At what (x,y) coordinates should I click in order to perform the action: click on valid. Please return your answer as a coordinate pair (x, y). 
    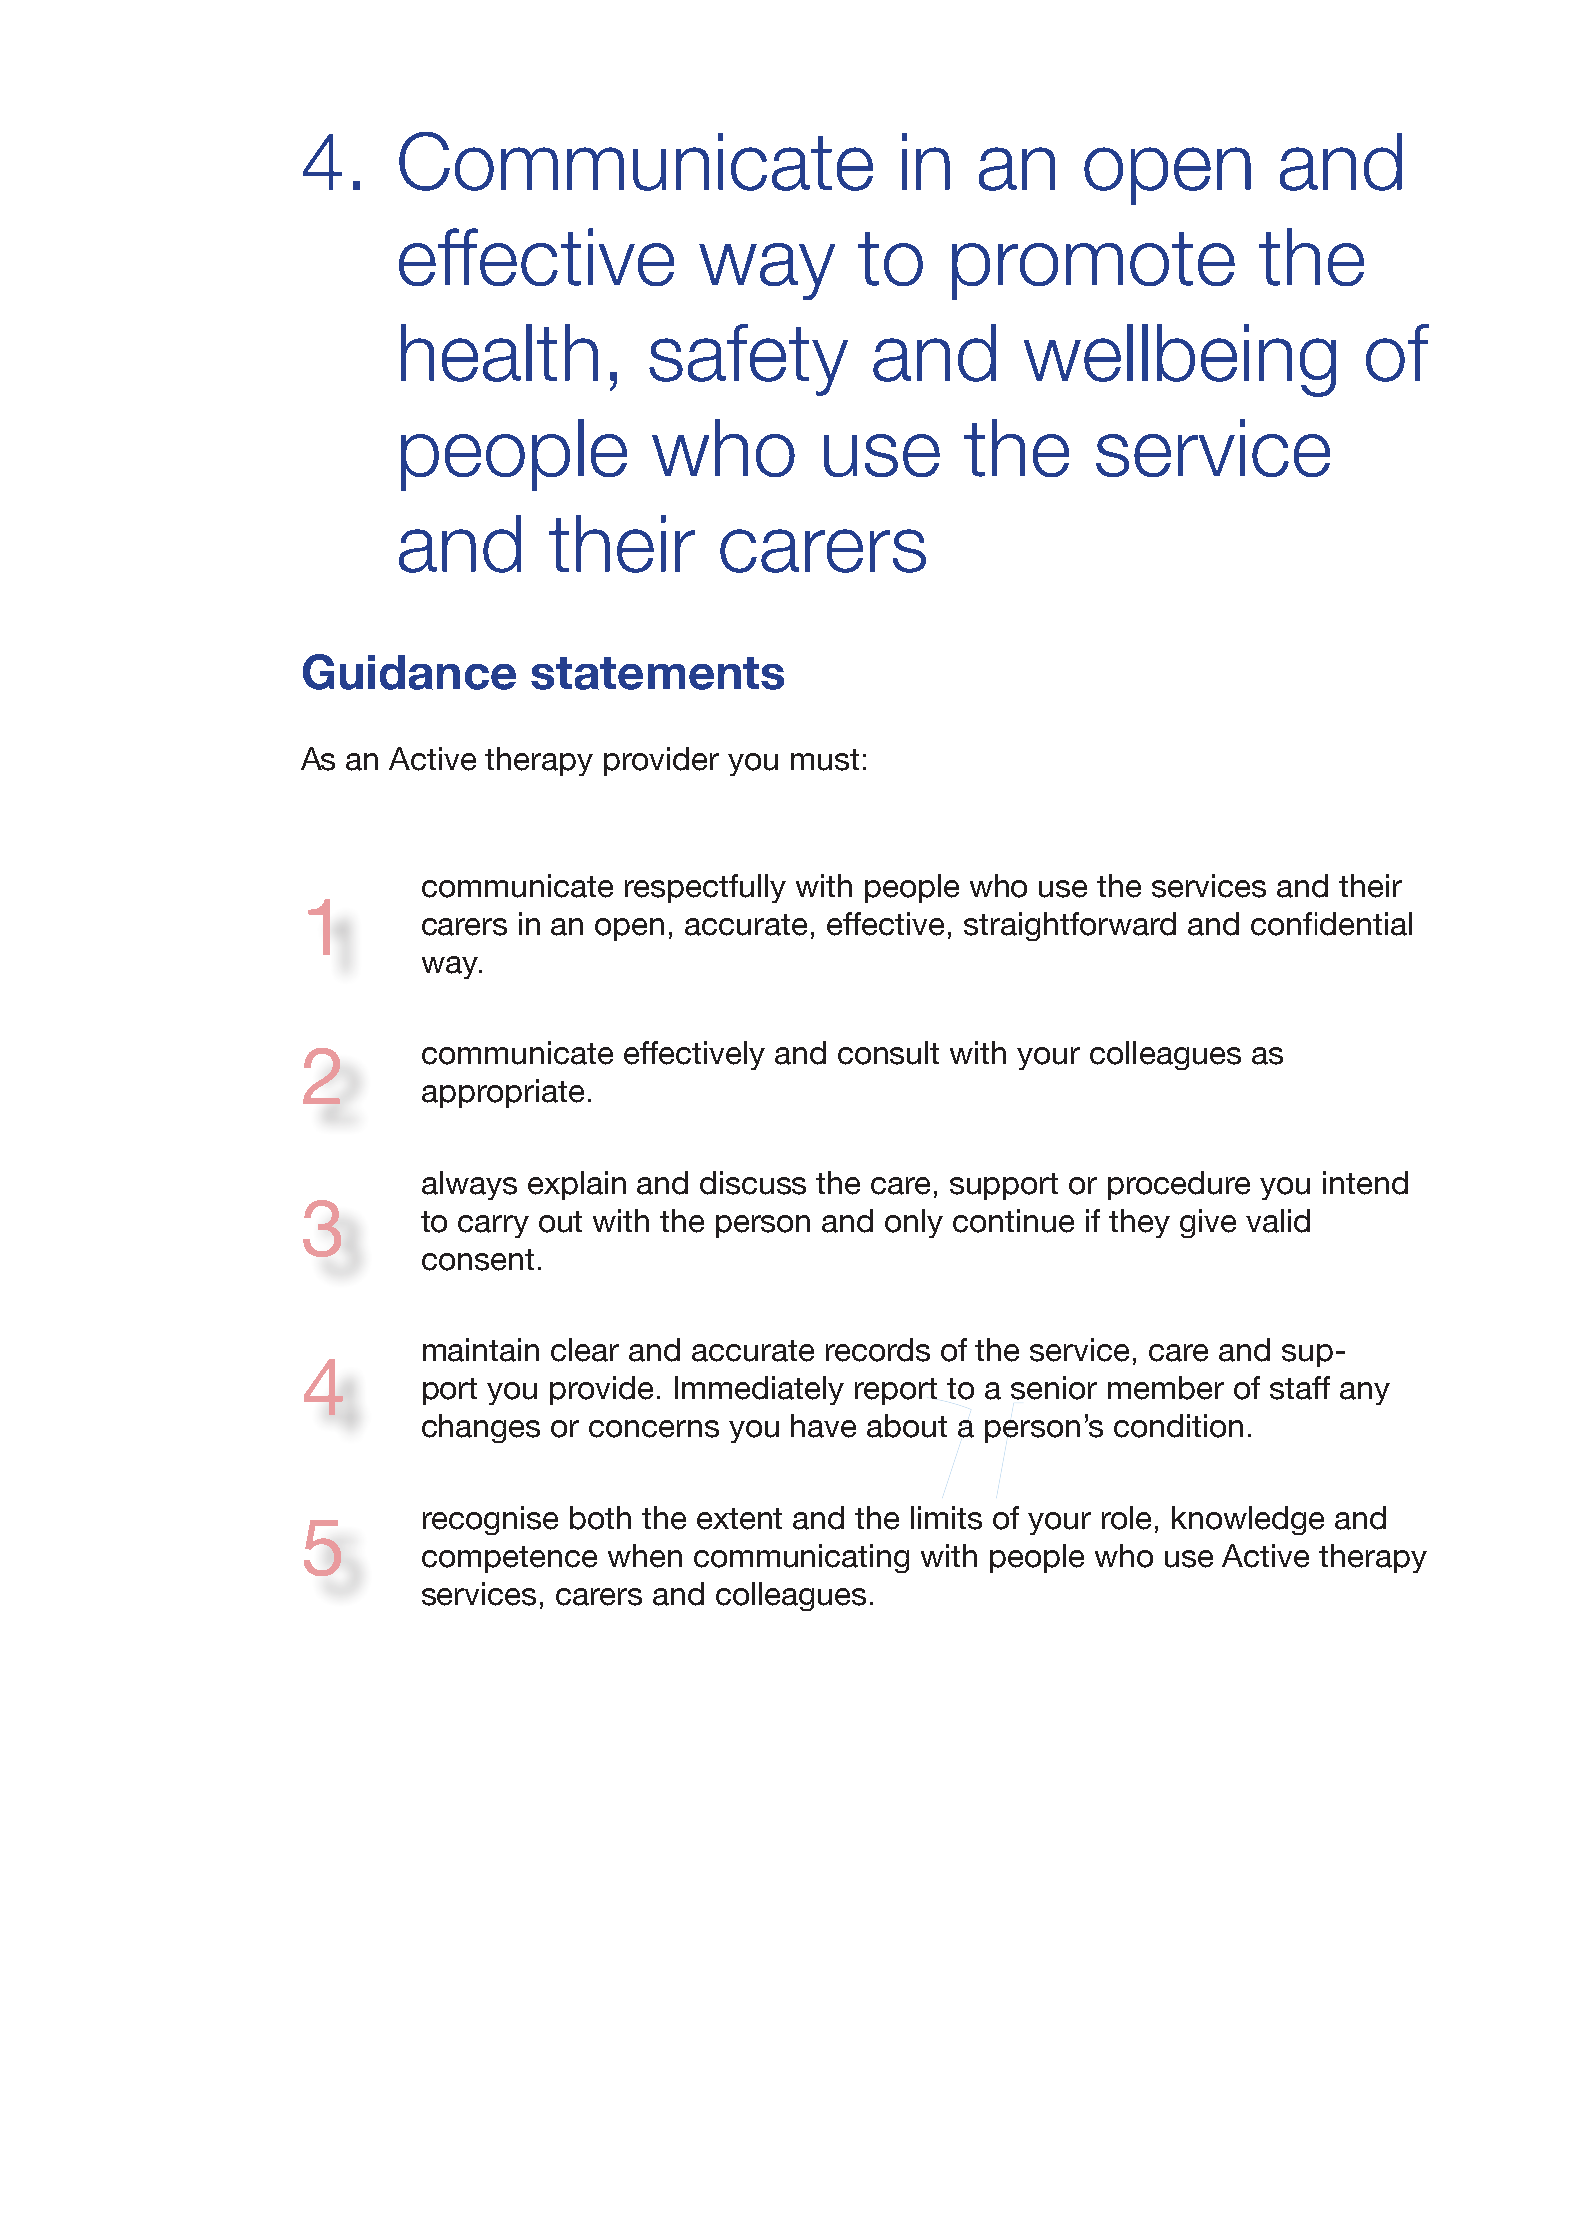
    Looking at the image, I should click on (1278, 1221).
